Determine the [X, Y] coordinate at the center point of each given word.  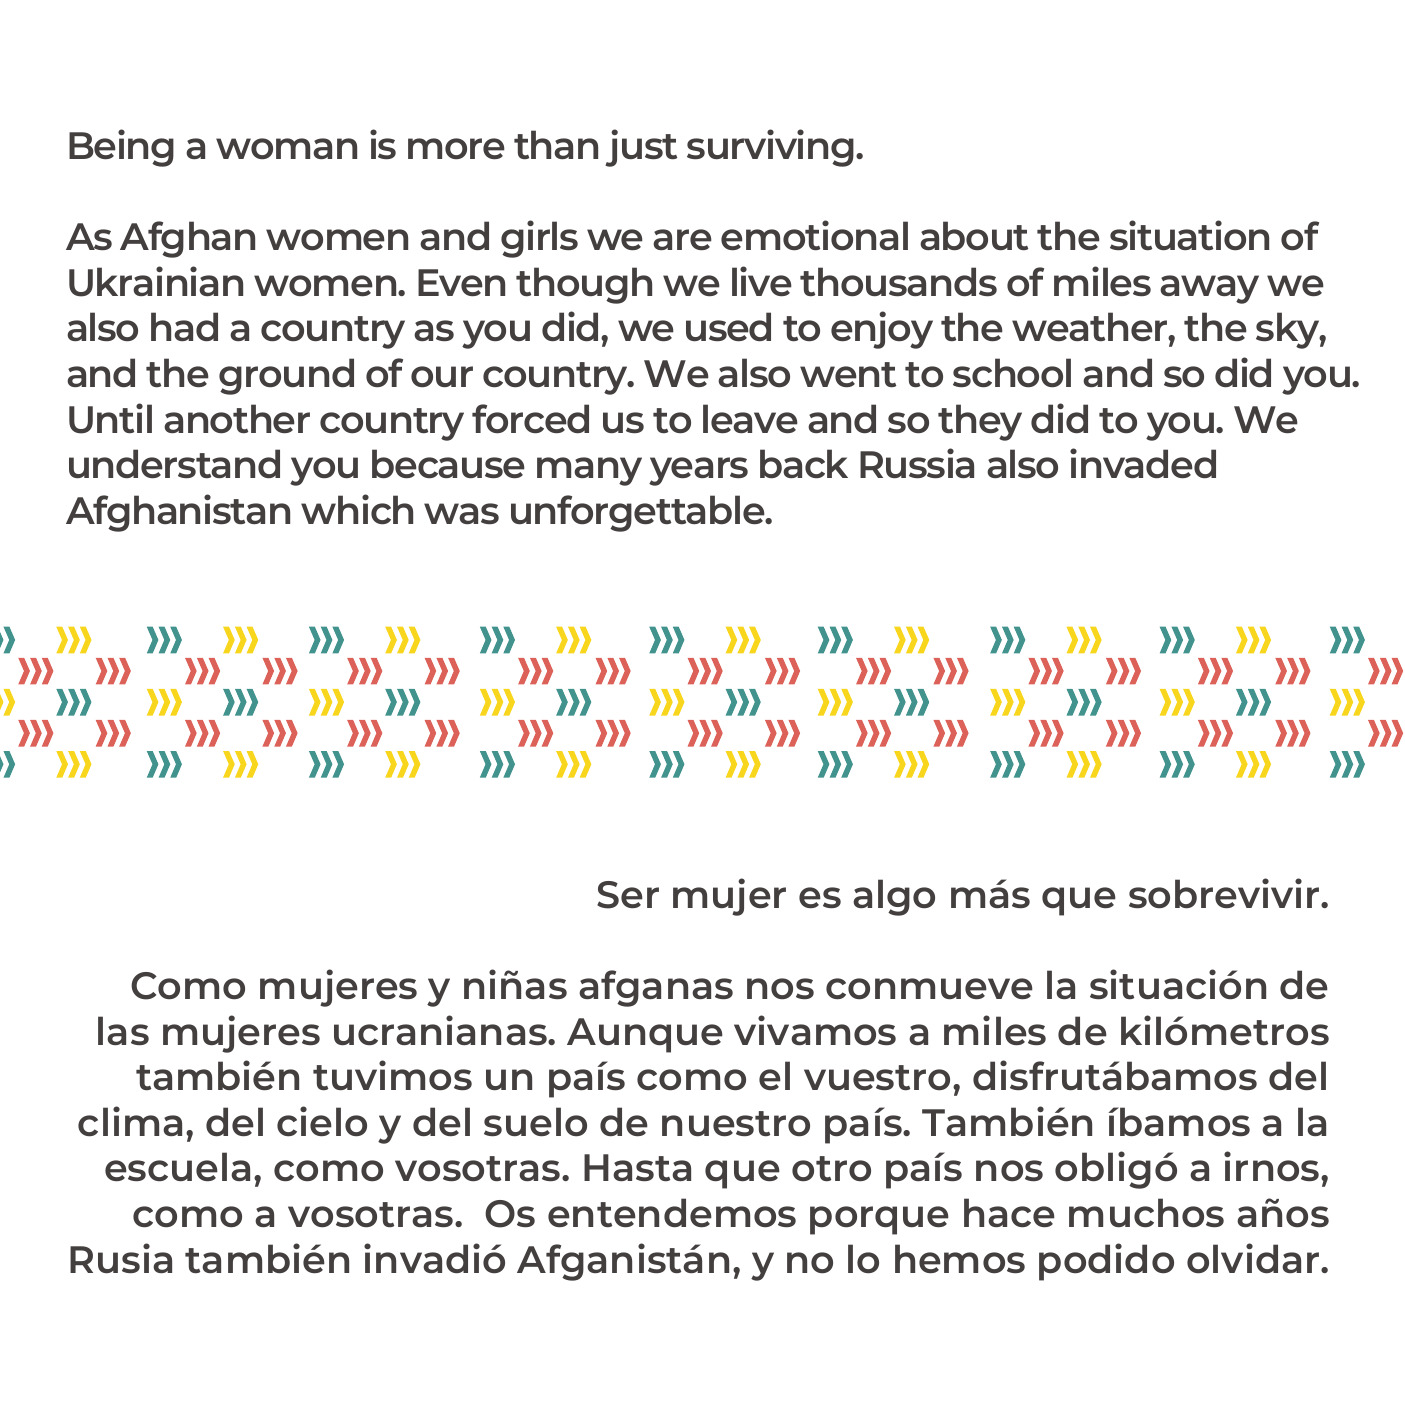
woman [286, 149]
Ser [628, 895]
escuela [177, 1167]
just [641, 148]
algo [894, 897]
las [123, 1031]
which [357, 509]
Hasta [637, 1168]
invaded [1143, 463]
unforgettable [639, 513]
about [974, 236]
